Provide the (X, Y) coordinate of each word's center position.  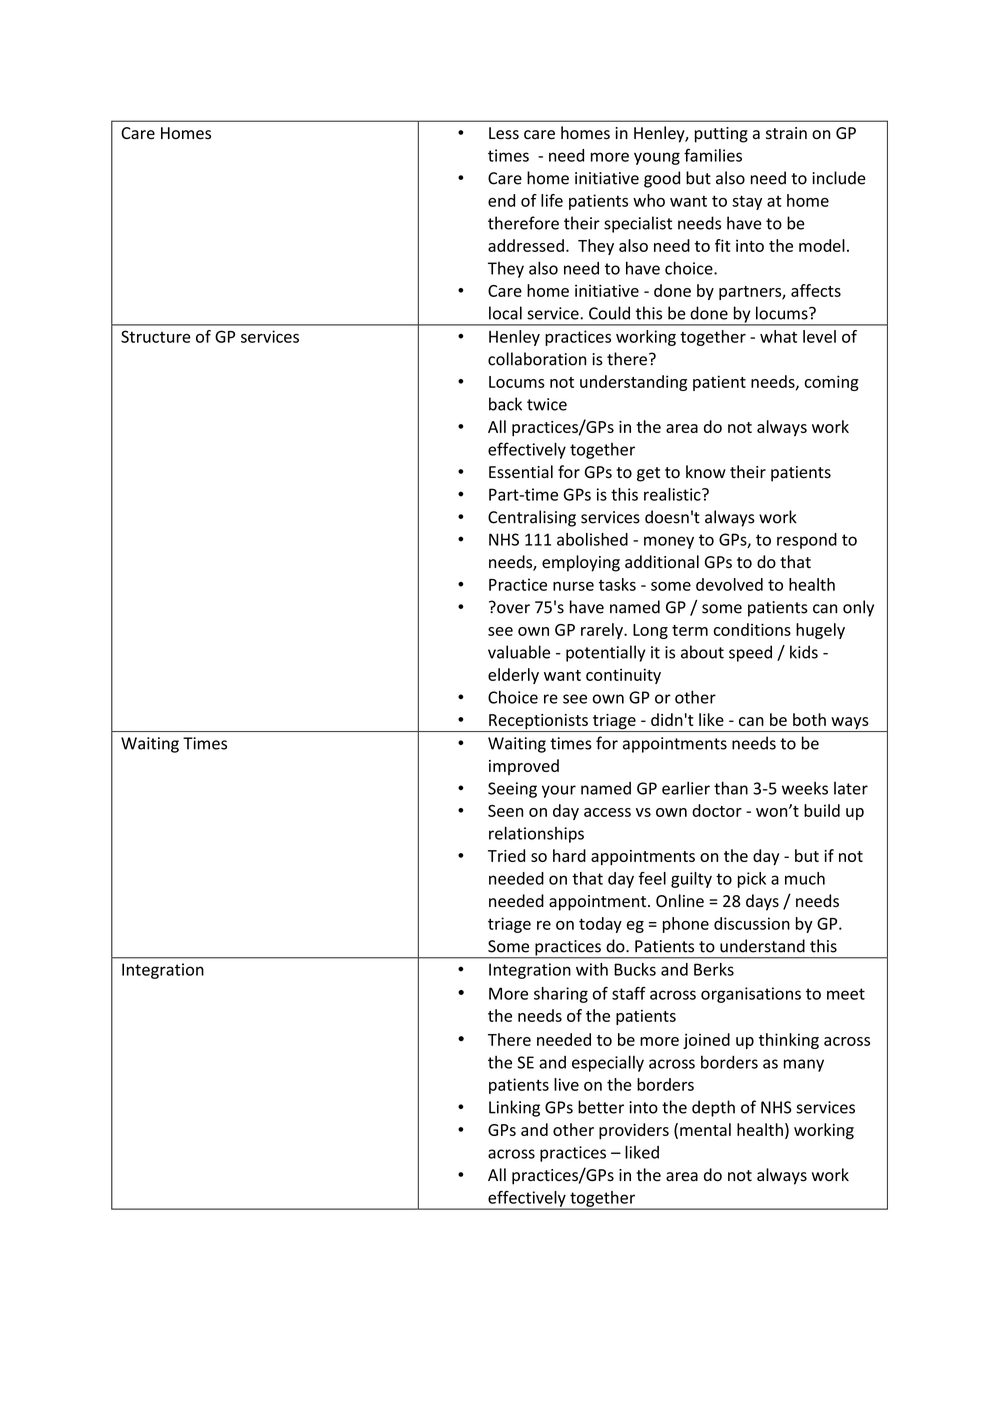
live (566, 1084)
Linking (514, 1108)
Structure (156, 336)
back (505, 404)
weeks (805, 788)
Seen (505, 811)
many (804, 1065)
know (706, 472)
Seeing (512, 790)
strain (786, 133)
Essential (521, 472)
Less (504, 133)
